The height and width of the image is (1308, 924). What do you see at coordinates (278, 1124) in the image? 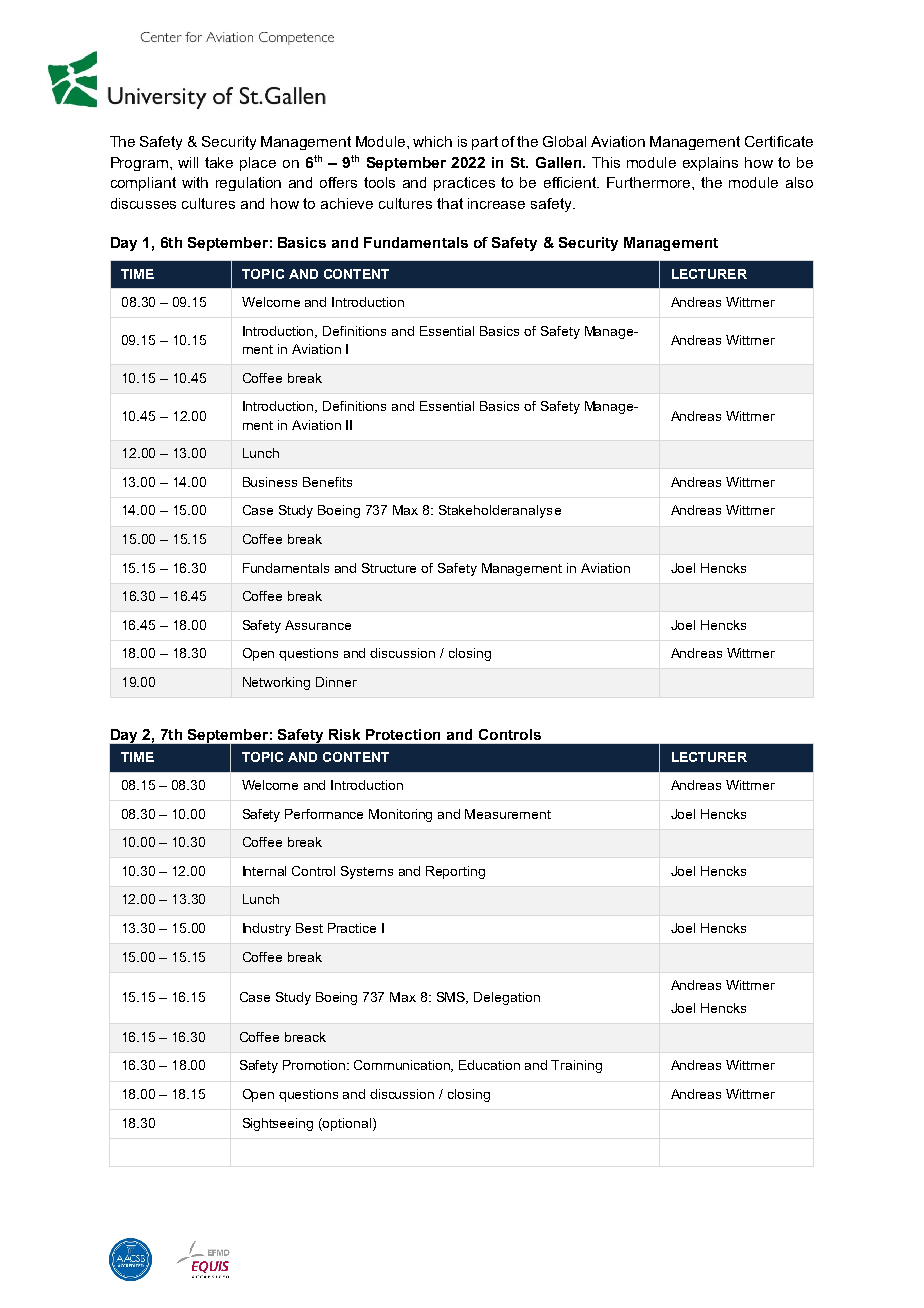
I see `Sightseeing` at bounding box center [278, 1124].
